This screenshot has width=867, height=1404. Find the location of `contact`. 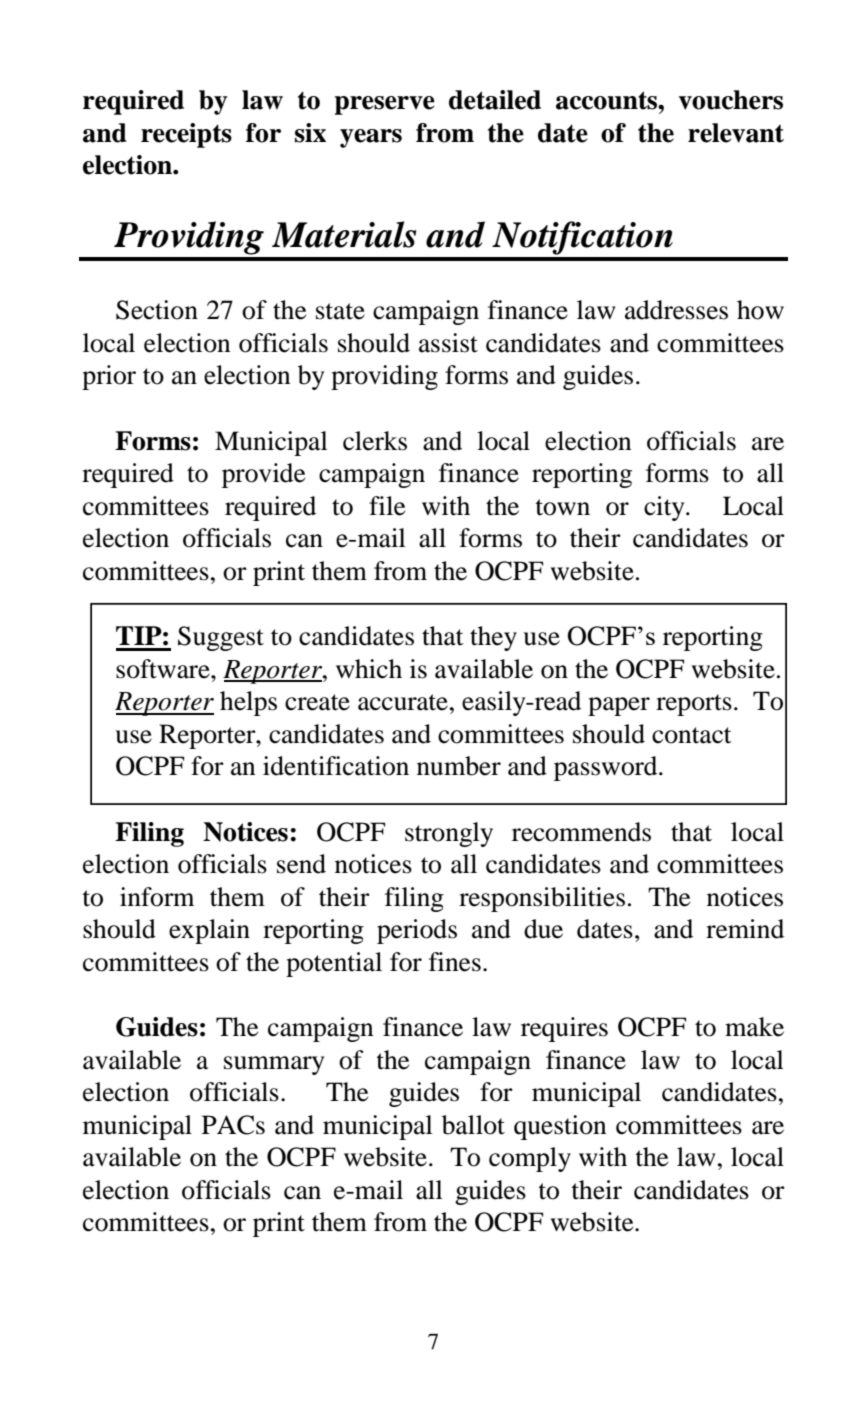

contact is located at coordinates (692, 735).
